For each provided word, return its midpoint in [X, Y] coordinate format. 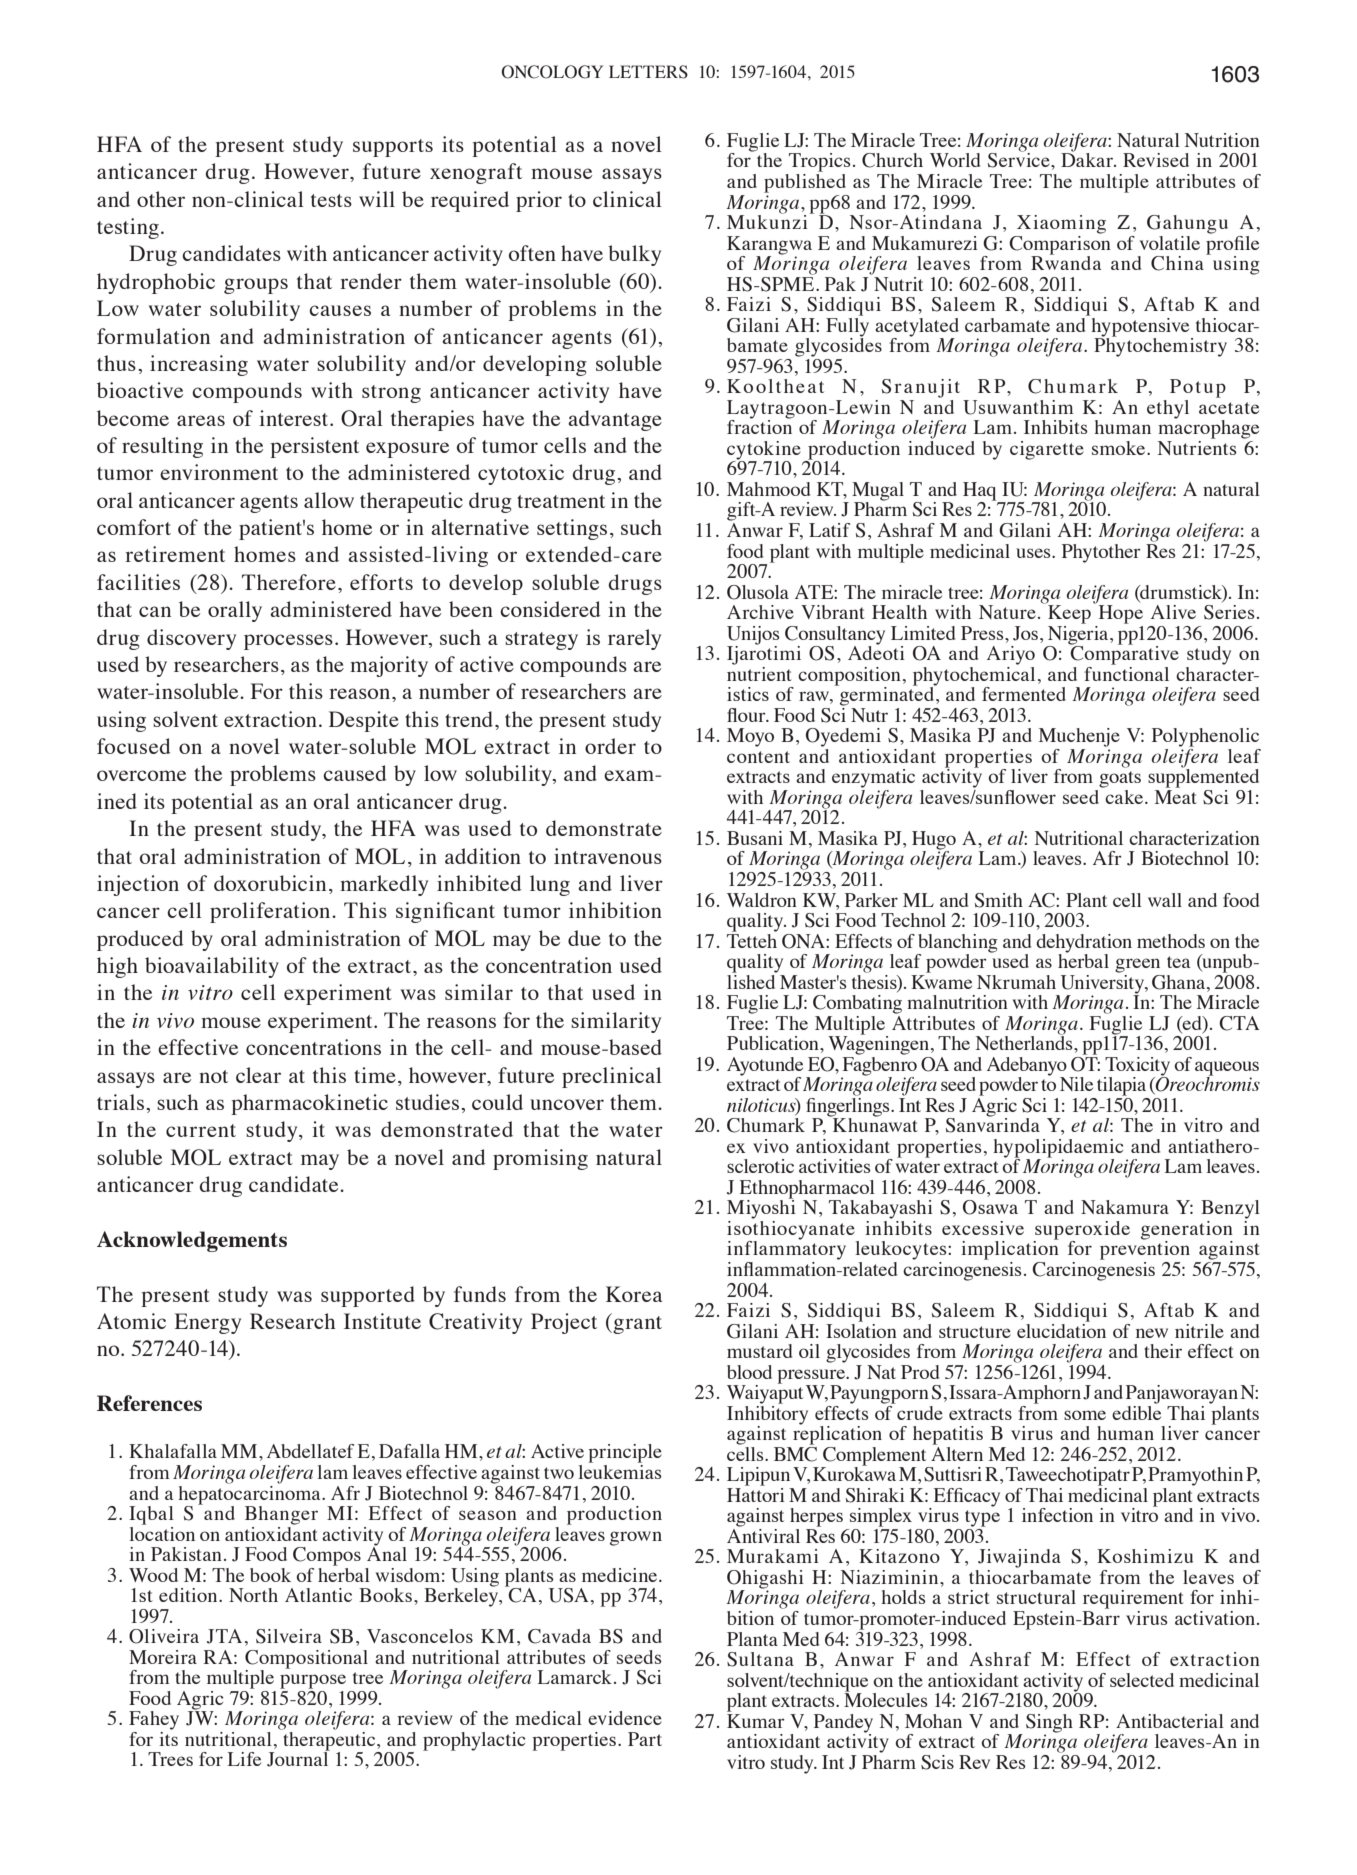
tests [331, 200]
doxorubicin [270, 883]
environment [219, 472]
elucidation [1061, 1329]
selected [1142, 1680]
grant [636, 1323]
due [584, 938]
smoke [1120, 448]
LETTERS [648, 72]
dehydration [1084, 944]
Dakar [1088, 159]
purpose [313, 1681]
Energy [208, 1323]
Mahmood [768, 489]
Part [645, 1739]
